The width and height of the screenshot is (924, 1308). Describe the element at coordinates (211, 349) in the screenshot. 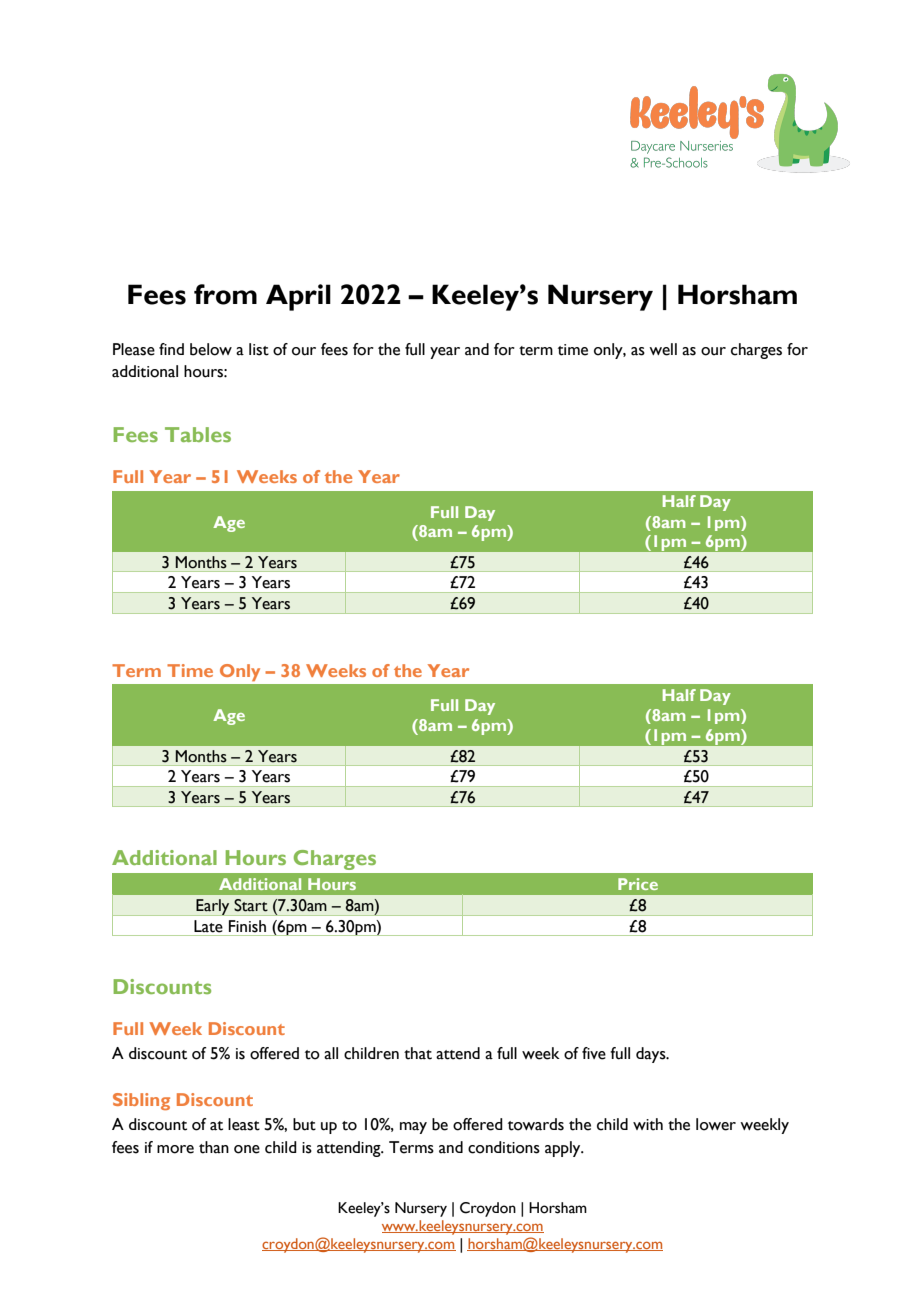

I see `below` at that location.
